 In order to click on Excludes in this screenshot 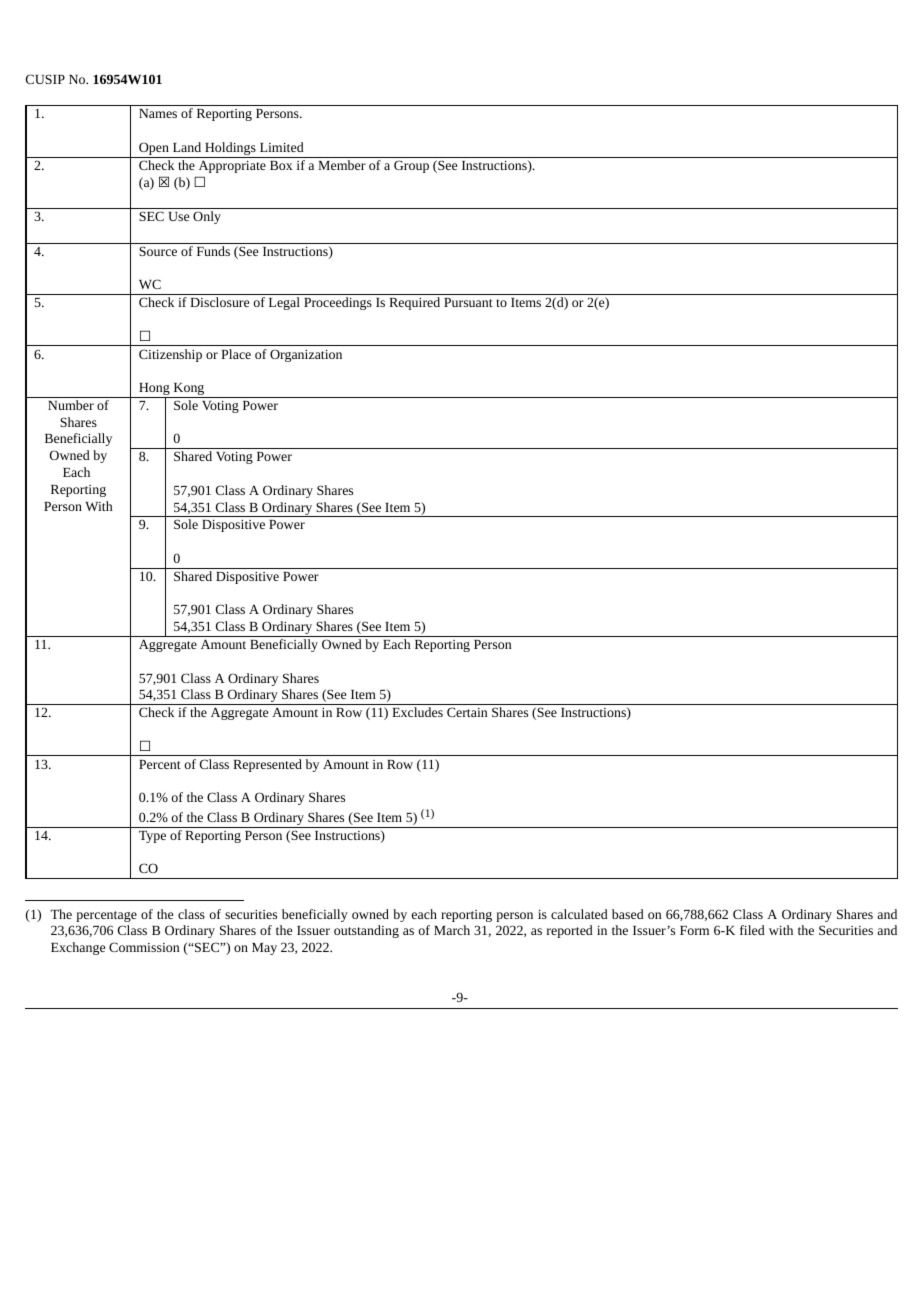, I will do `click(417, 712)`.
